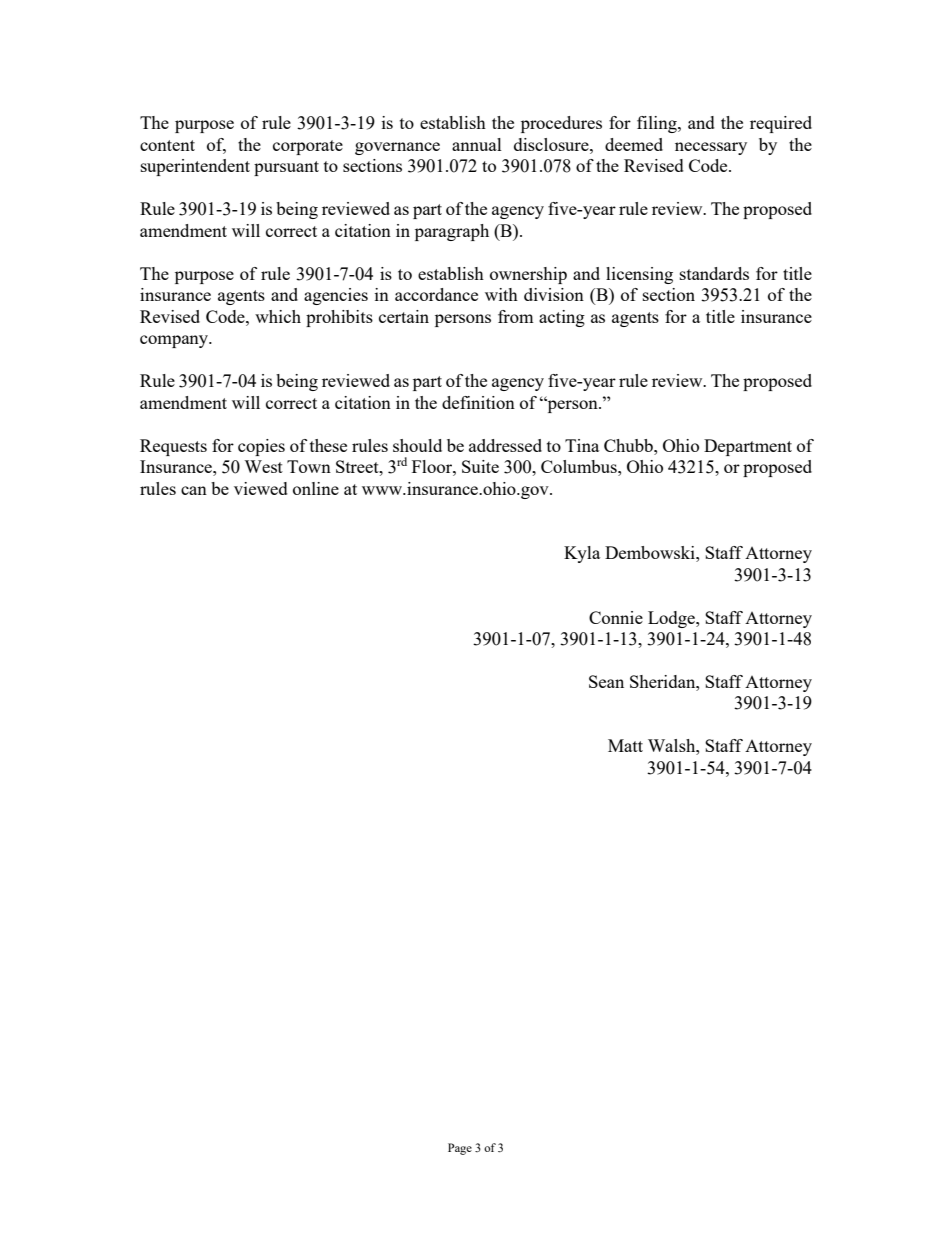 Image resolution: width=952 pixels, height=1233 pixels. What do you see at coordinates (616, 617) in the screenshot?
I see `Connie` at bounding box center [616, 617].
